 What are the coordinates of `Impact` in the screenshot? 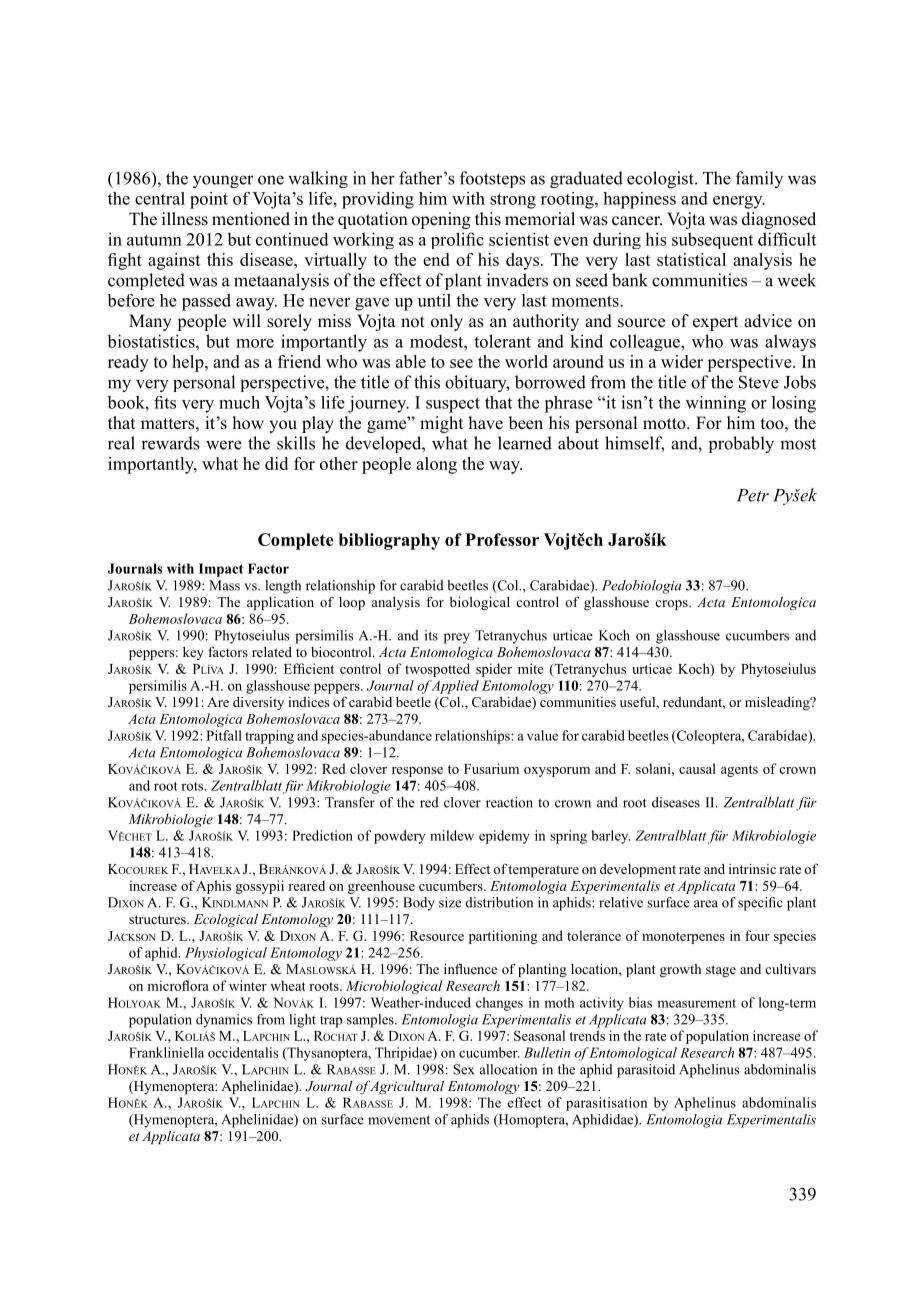 It's located at (221, 570).
